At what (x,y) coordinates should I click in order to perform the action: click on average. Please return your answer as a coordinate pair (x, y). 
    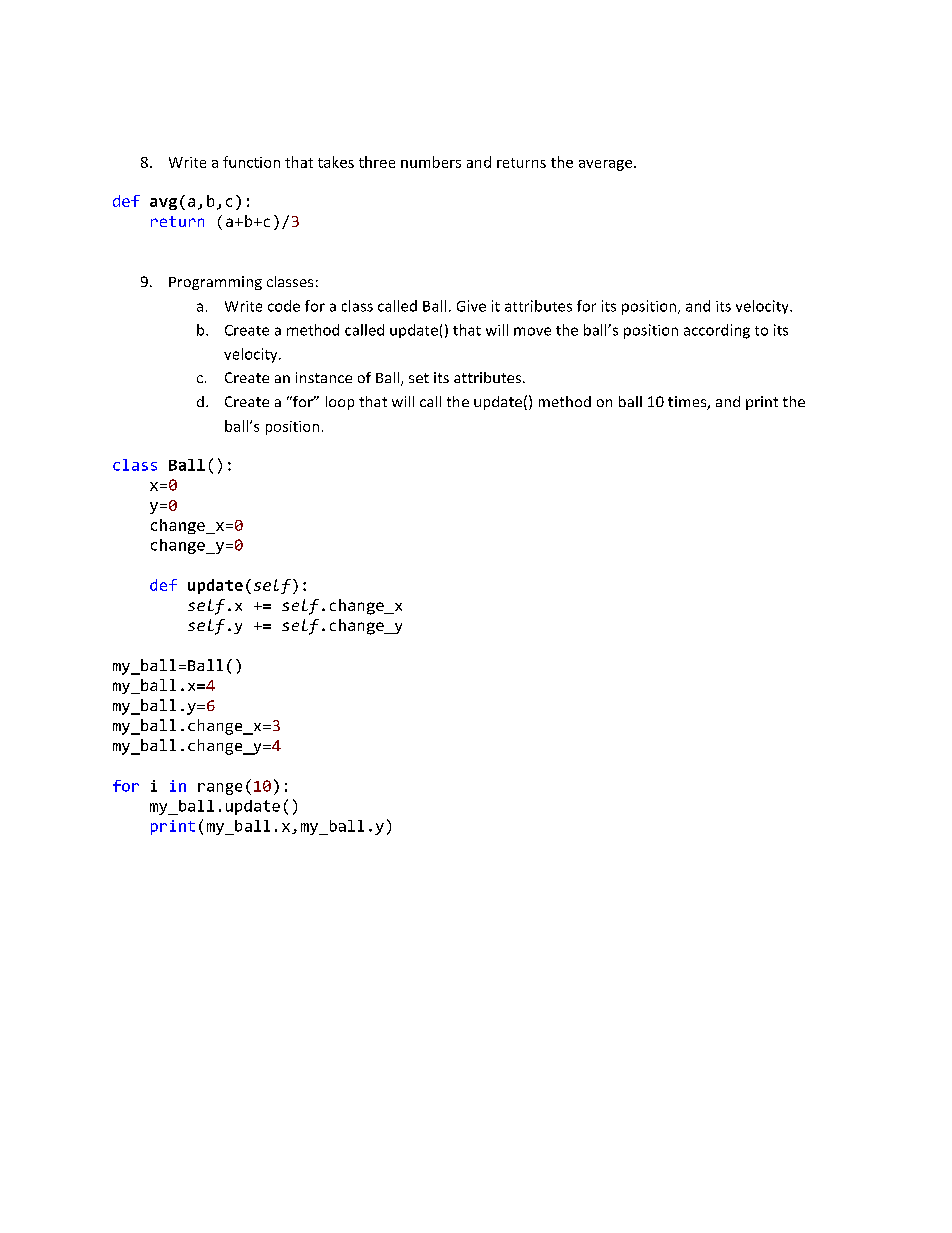
    Looking at the image, I should click on (607, 165).
